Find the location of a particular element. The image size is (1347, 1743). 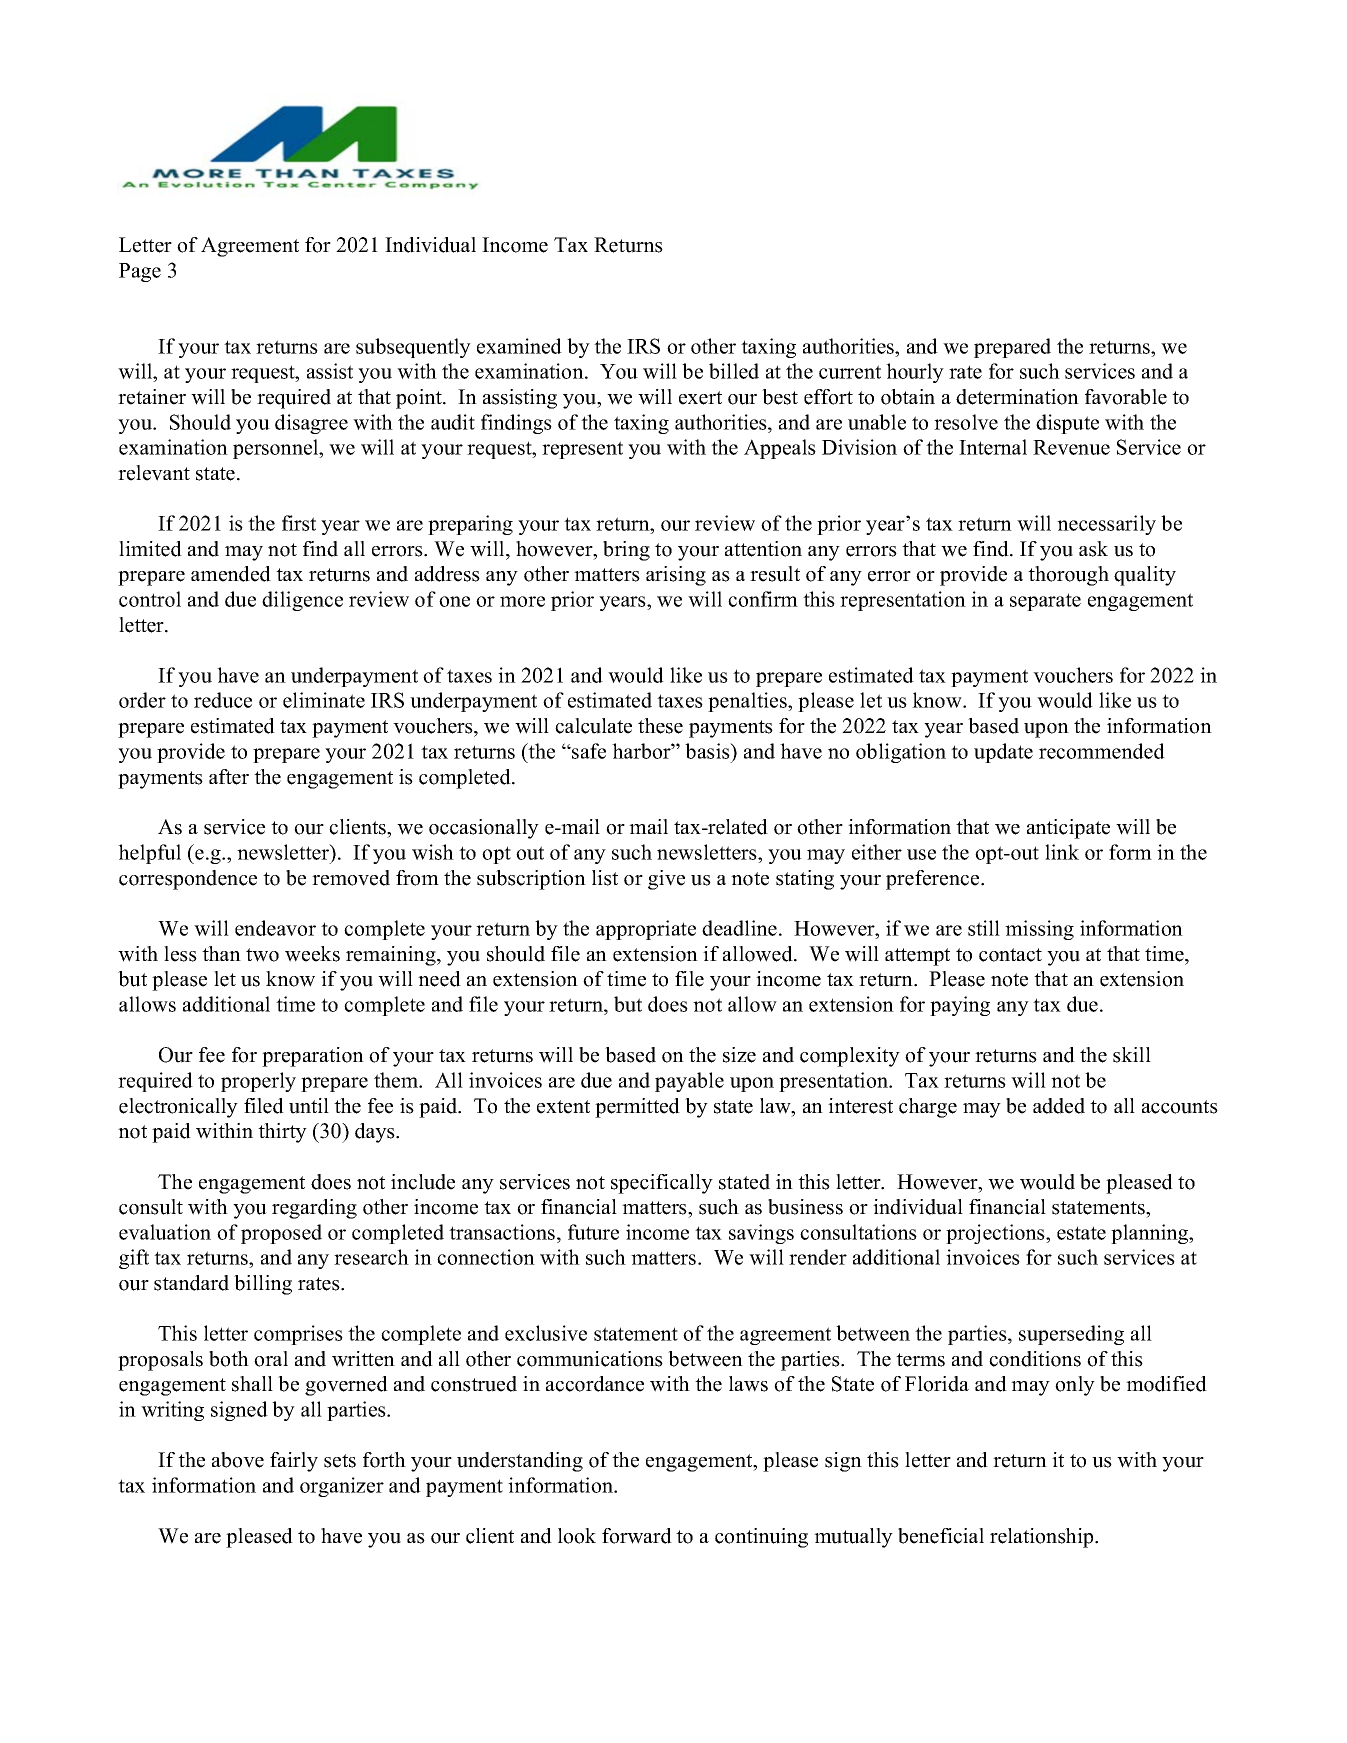

above is located at coordinates (238, 1460).
